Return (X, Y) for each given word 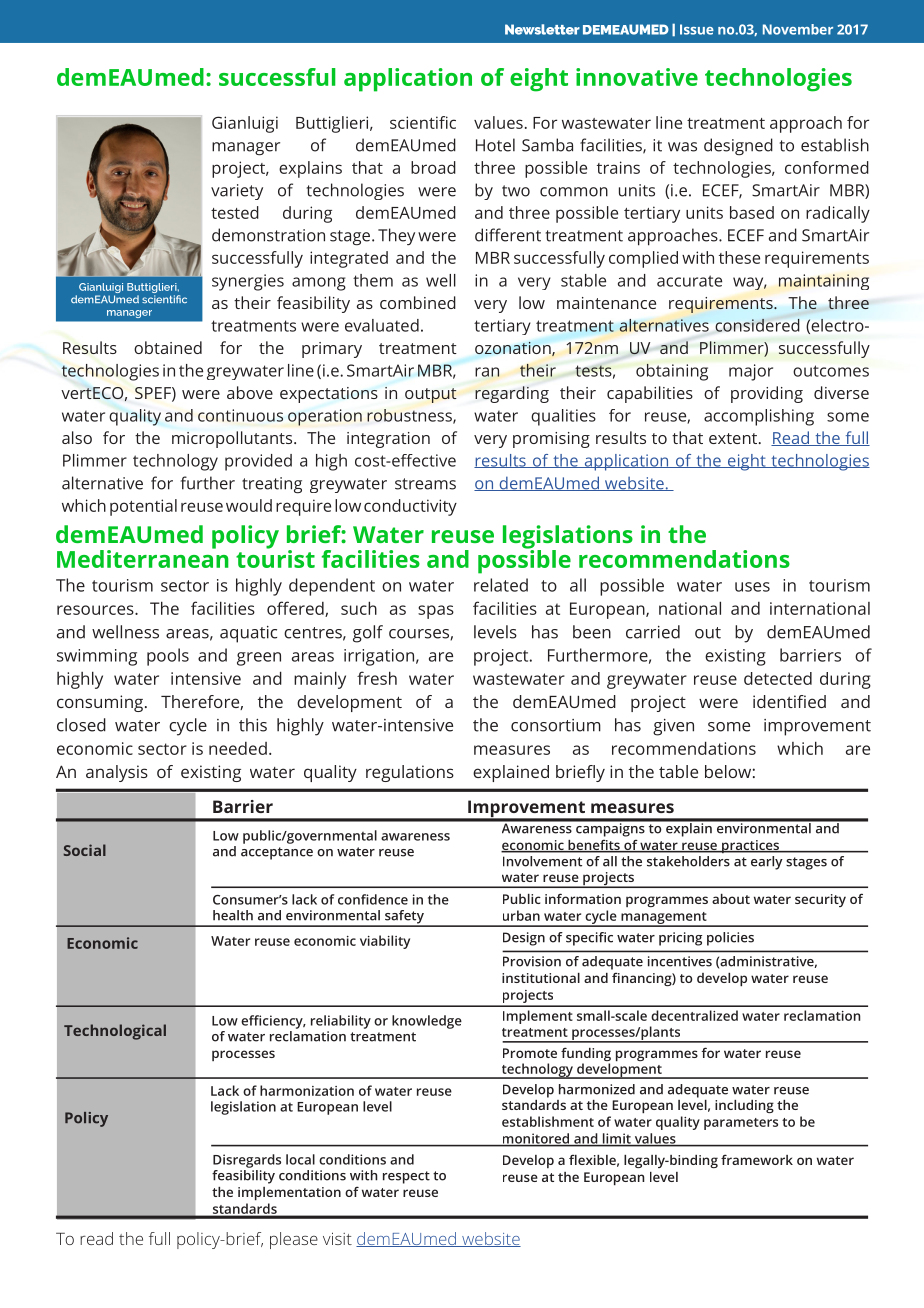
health (233, 915)
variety (237, 192)
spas (436, 612)
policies (730, 939)
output (431, 395)
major (751, 372)
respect (406, 1177)
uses (752, 587)
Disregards (247, 1161)
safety (404, 918)
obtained (168, 347)
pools (168, 657)
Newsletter (542, 29)
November (798, 29)
